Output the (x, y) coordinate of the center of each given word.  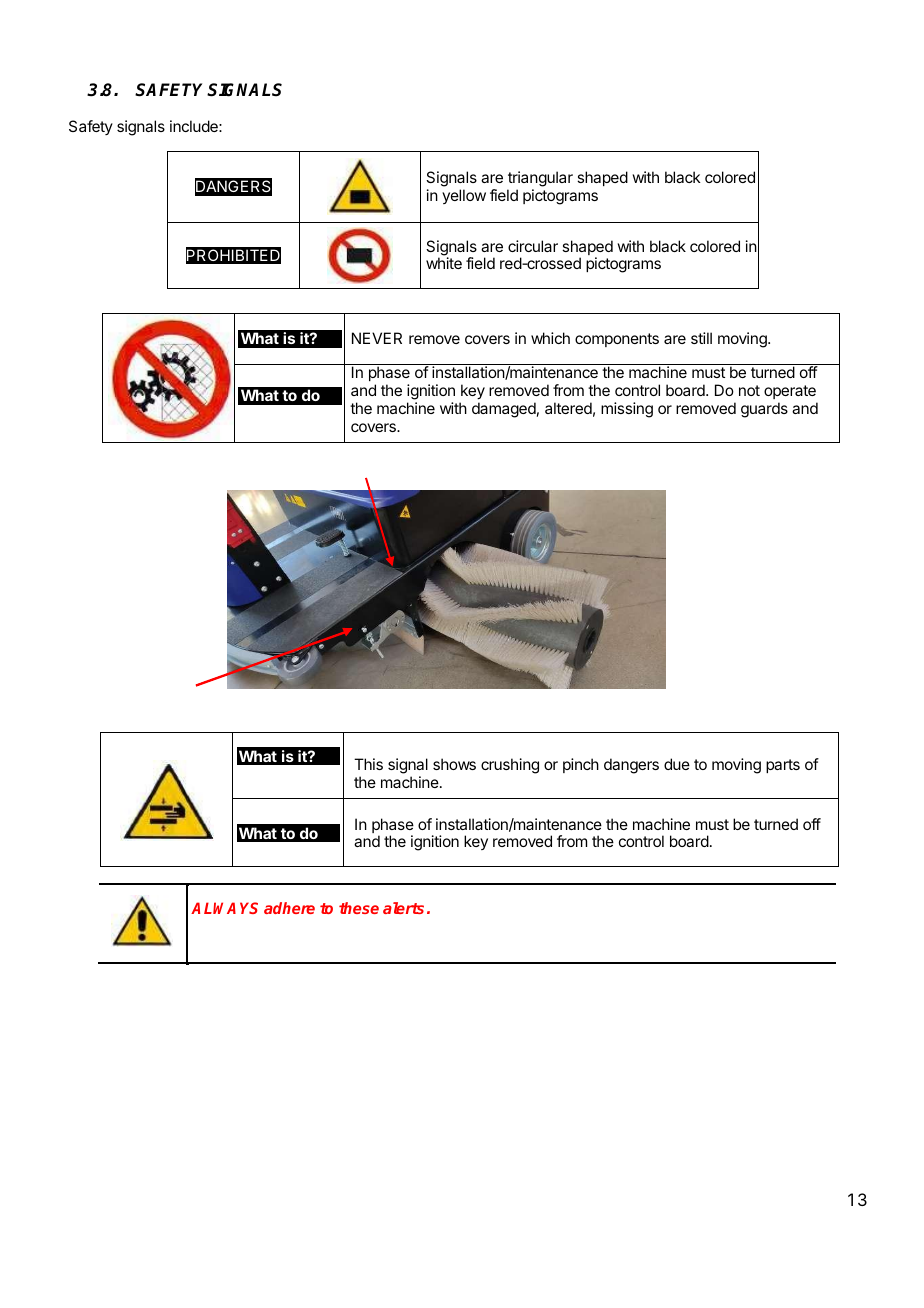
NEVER (377, 338)
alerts (403, 908)
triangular (540, 179)
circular (533, 246)
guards (764, 410)
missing (627, 410)
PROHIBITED (233, 255)
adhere (289, 908)
